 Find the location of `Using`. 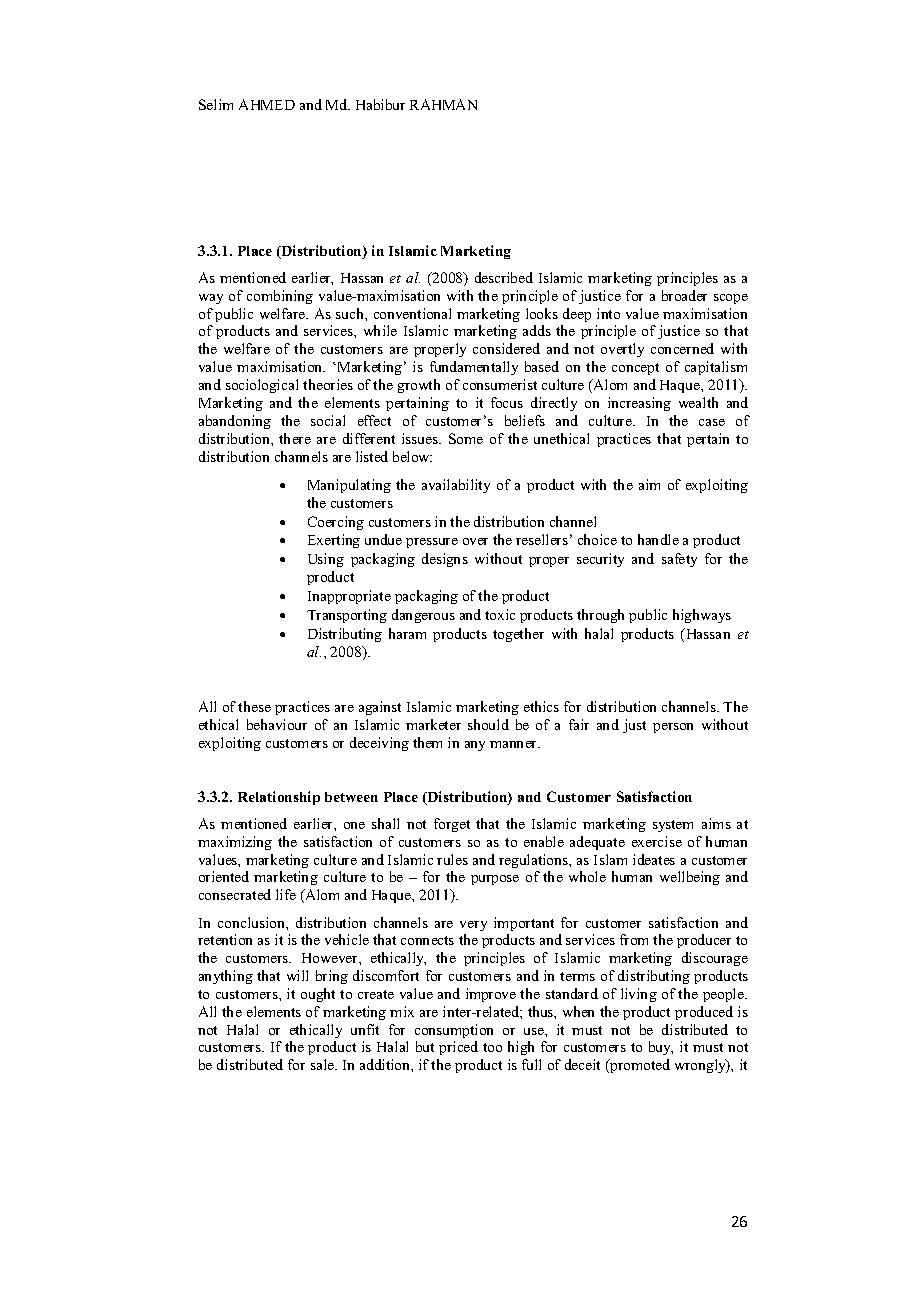

Using is located at coordinates (326, 560).
